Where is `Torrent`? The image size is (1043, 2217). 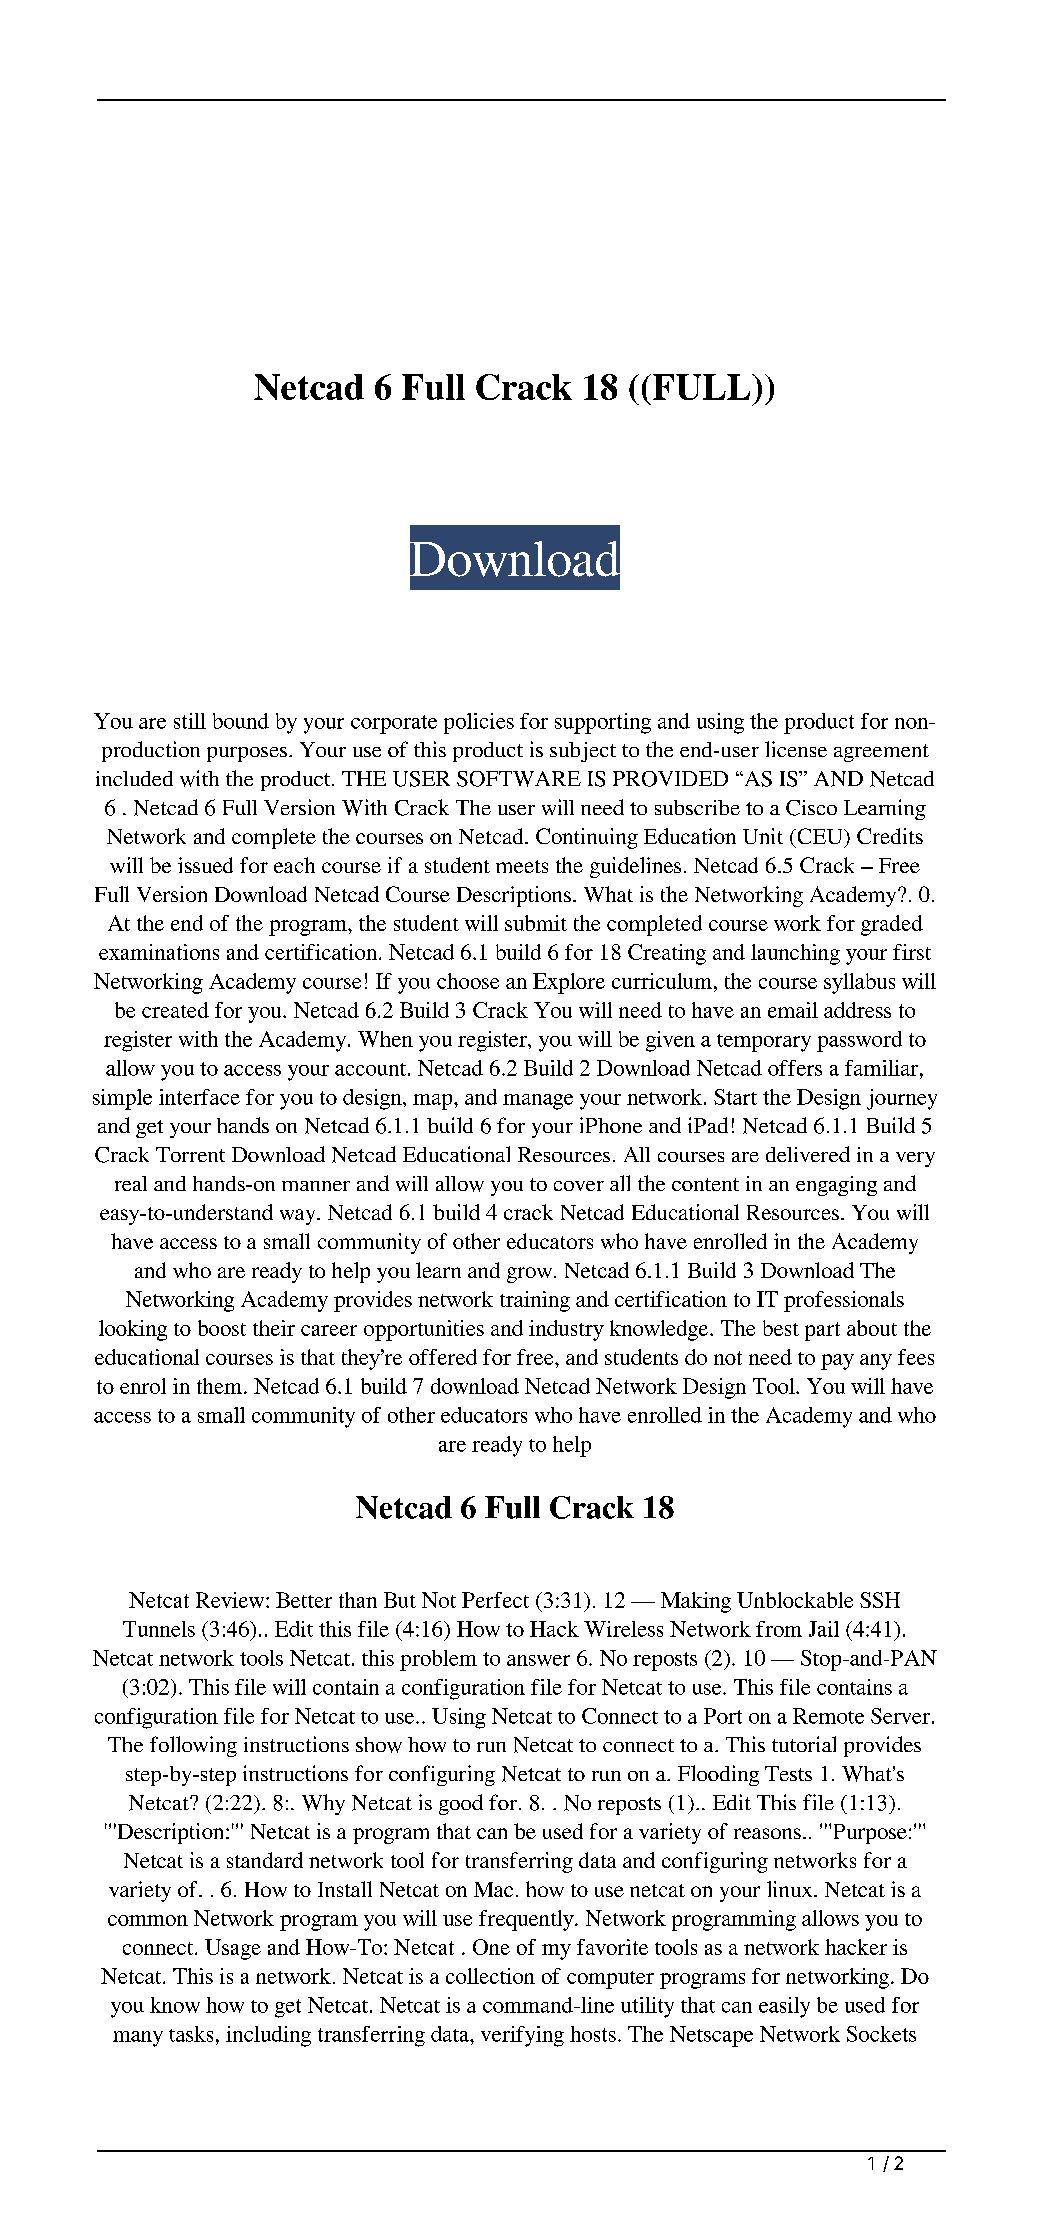 Torrent is located at coordinates (190, 1154).
